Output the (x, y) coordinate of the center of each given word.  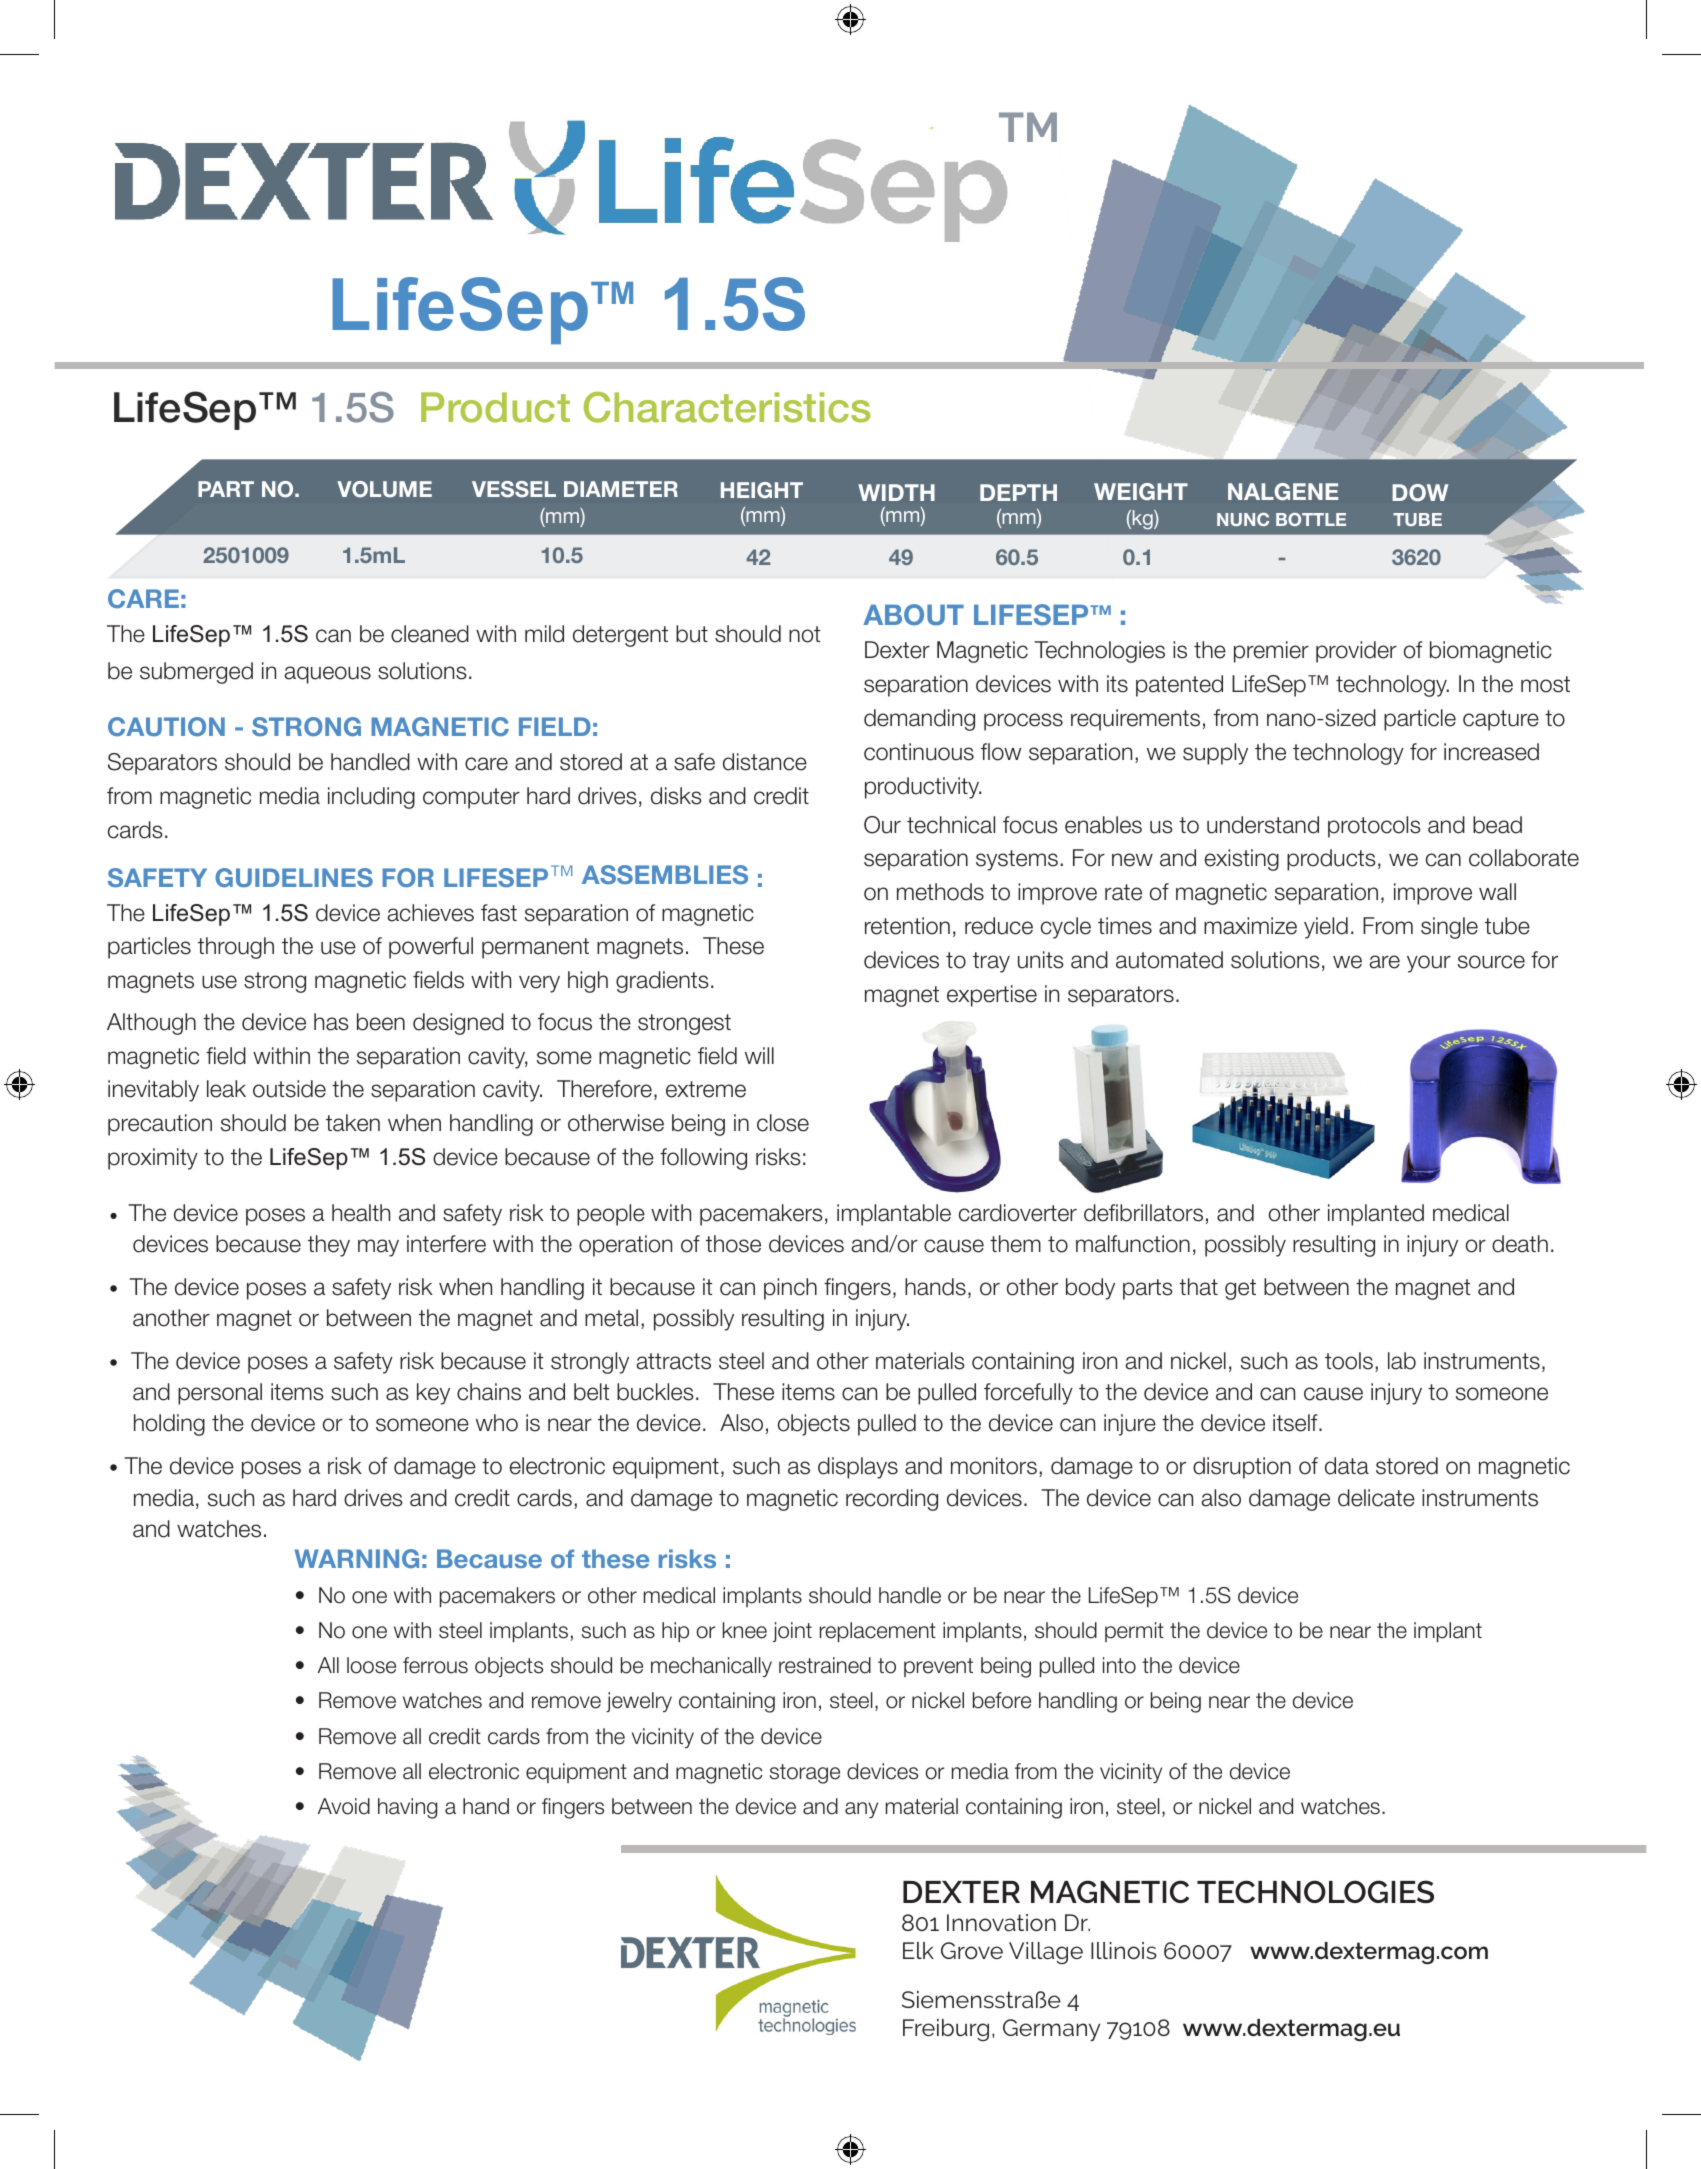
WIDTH (896, 492)
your (1429, 964)
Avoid (344, 1806)
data (1347, 1466)
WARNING (357, 1558)
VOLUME (384, 489)
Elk (918, 1950)
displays (858, 1468)
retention (907, 926)
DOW (1420, 492)
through (236, 948)
